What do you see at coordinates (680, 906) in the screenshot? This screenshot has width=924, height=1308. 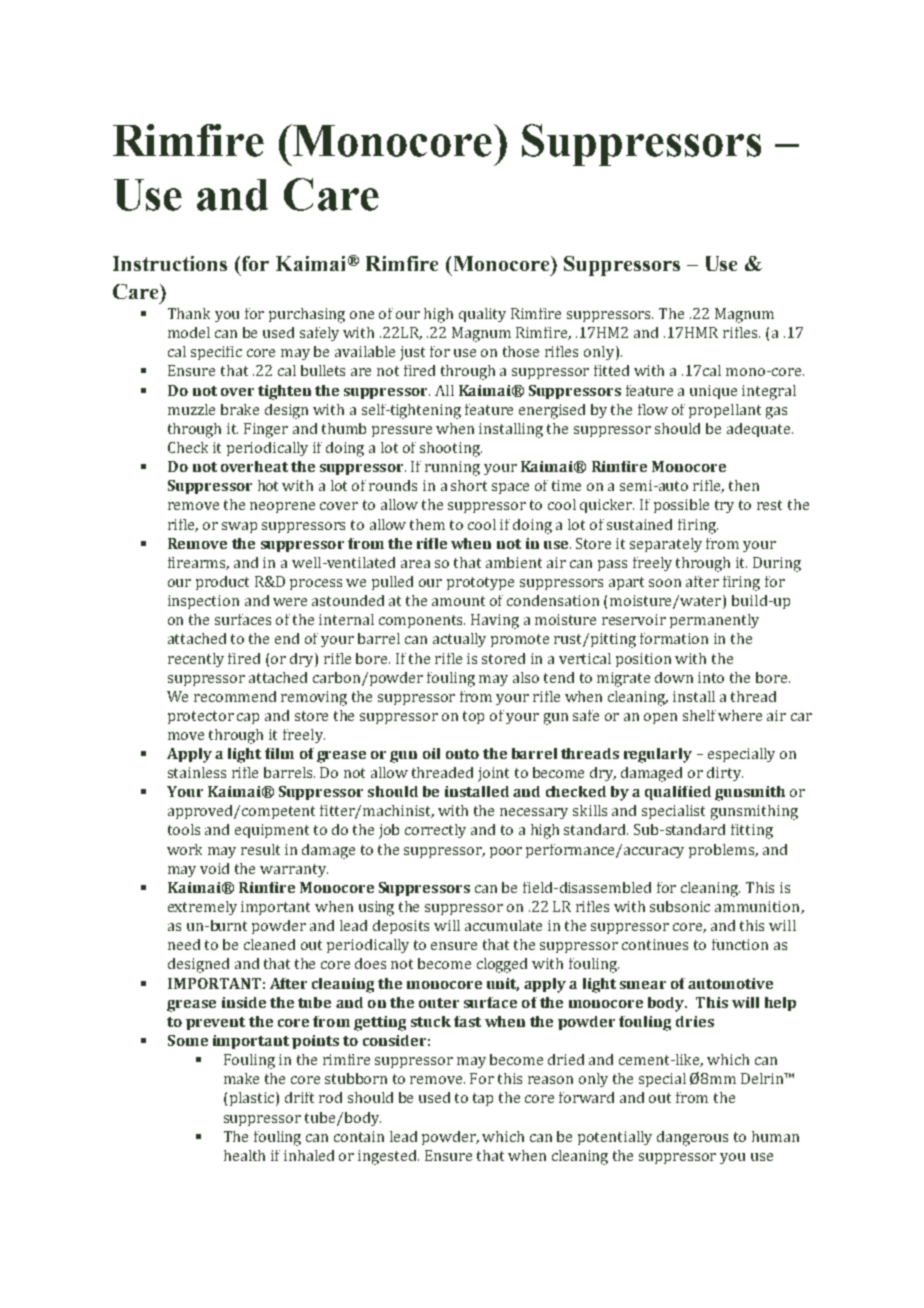 I see `subsonic` at bounding box center [680, 906].
